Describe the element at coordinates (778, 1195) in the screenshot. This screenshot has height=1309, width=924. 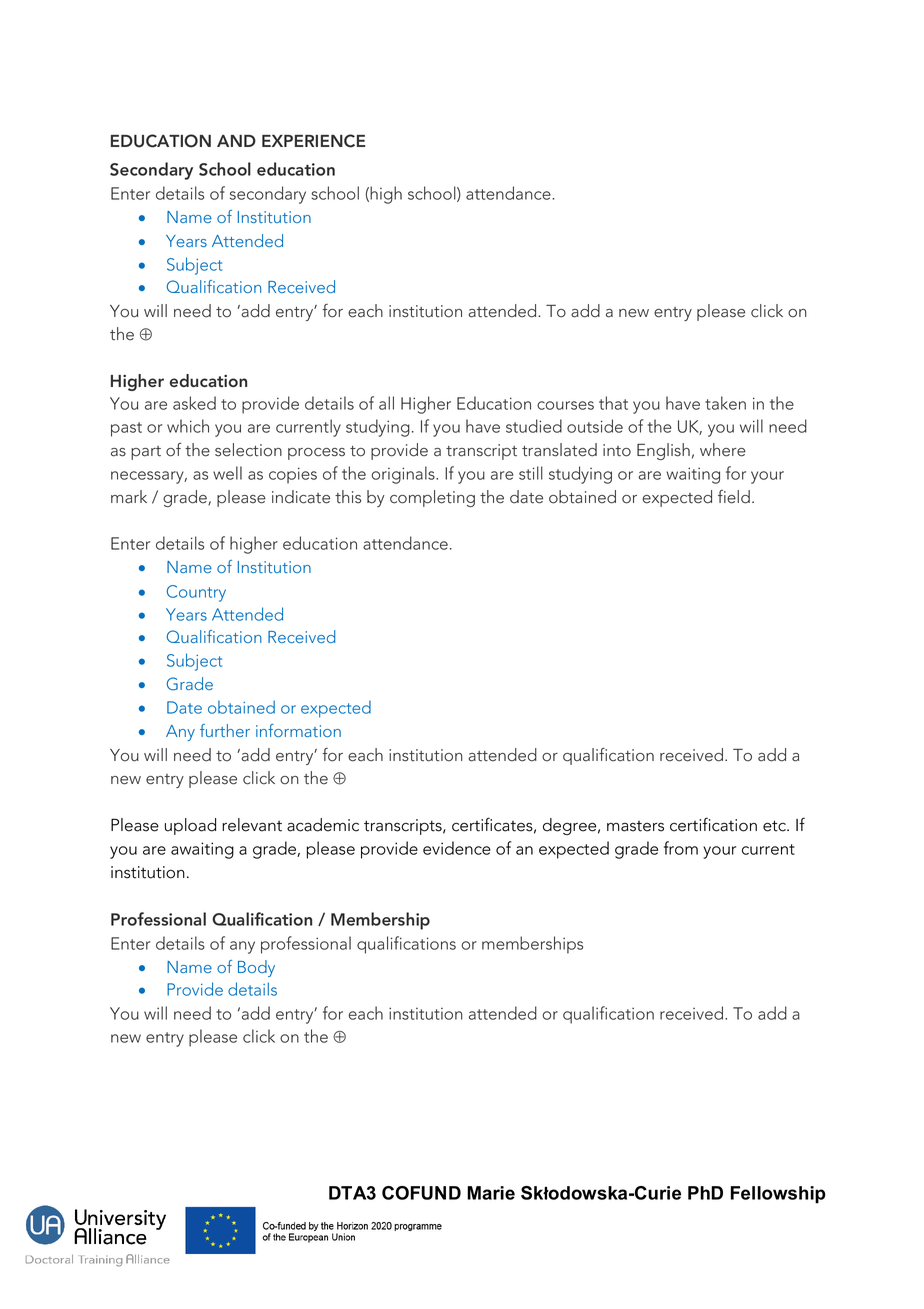
I see `Fellowship` at that location.
